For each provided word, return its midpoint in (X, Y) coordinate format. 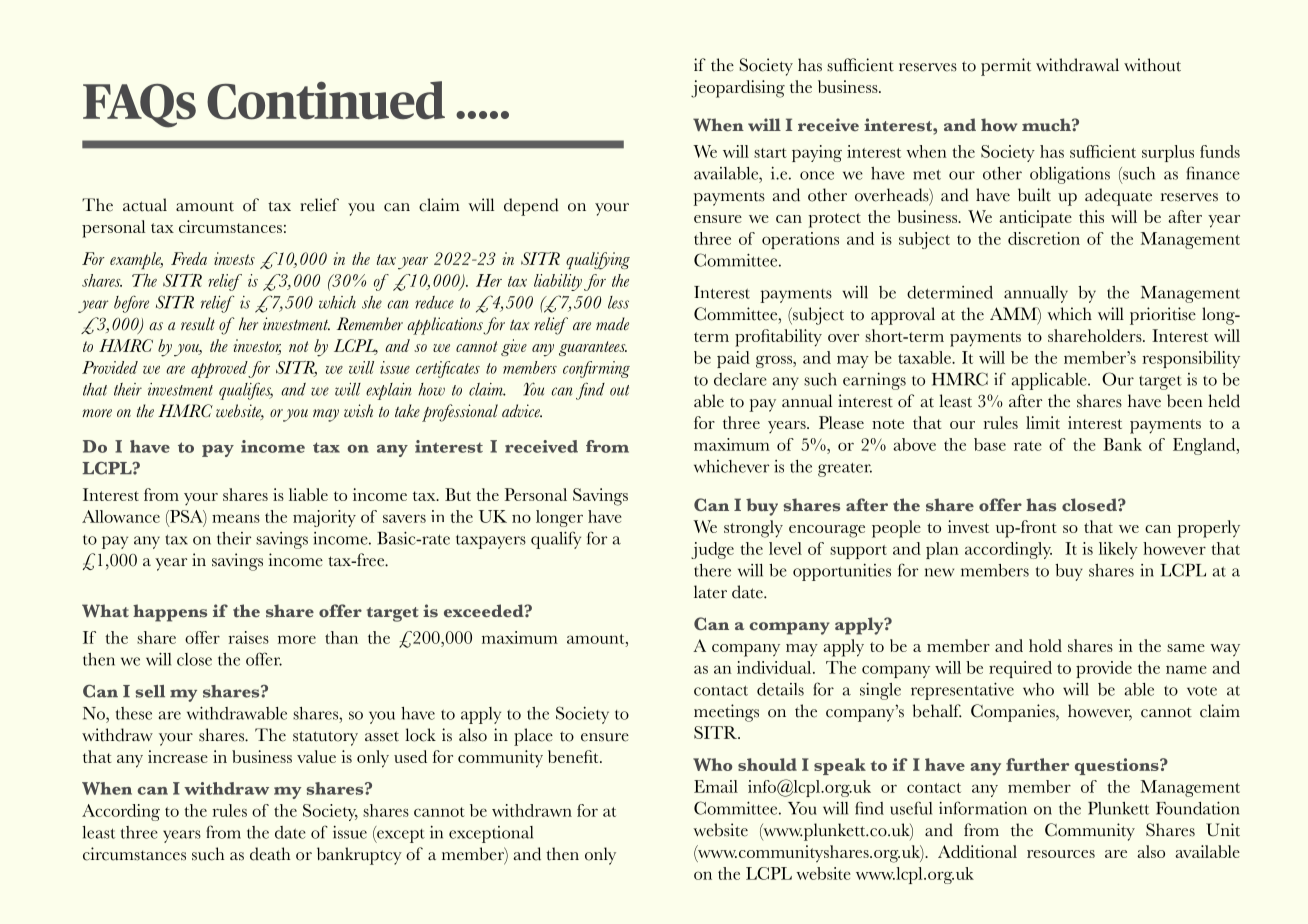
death (270, 854)
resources (1061, 854)
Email (716, 786)
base (990, 444)
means (236, 518)
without (1152, 65)
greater (845, 469)
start (770, 153)
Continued (326, 100)
